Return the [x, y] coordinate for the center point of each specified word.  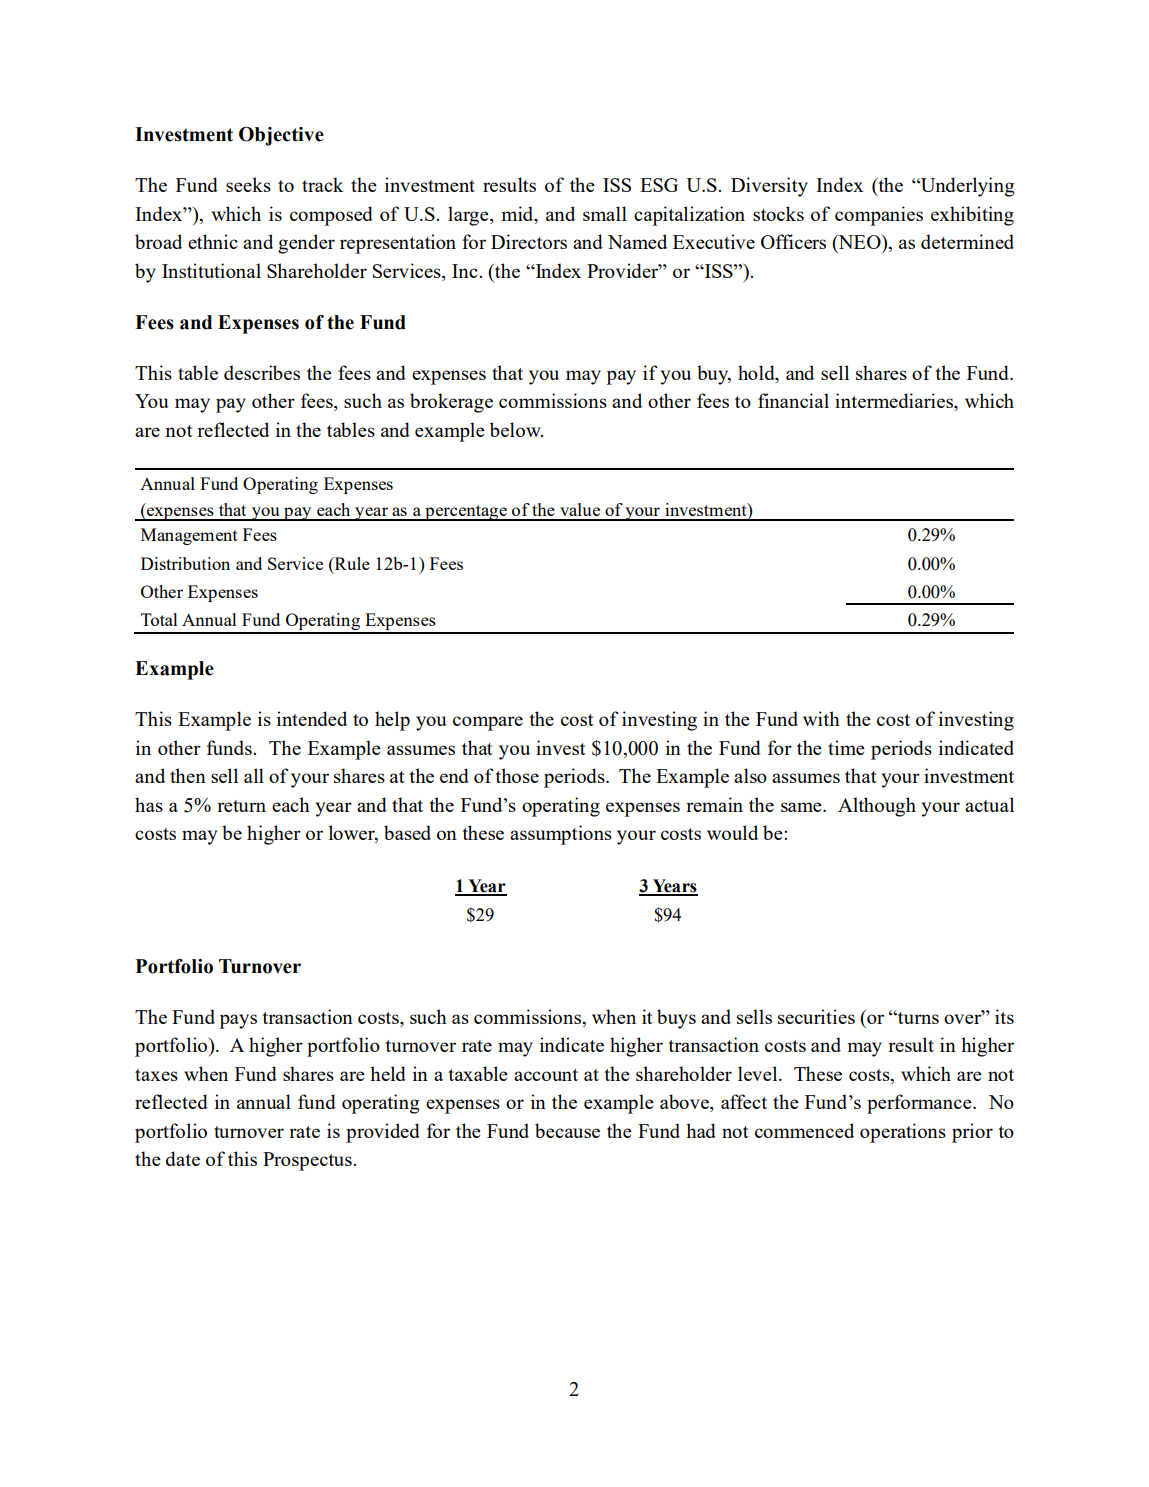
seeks [248, 184]
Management [189, 536]
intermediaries [895, 402]
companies [879, 216]
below [516, 429]
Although [877, 807]
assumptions [561, 835]
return [241, 806]
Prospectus [308, 1161]
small [605, 213]
